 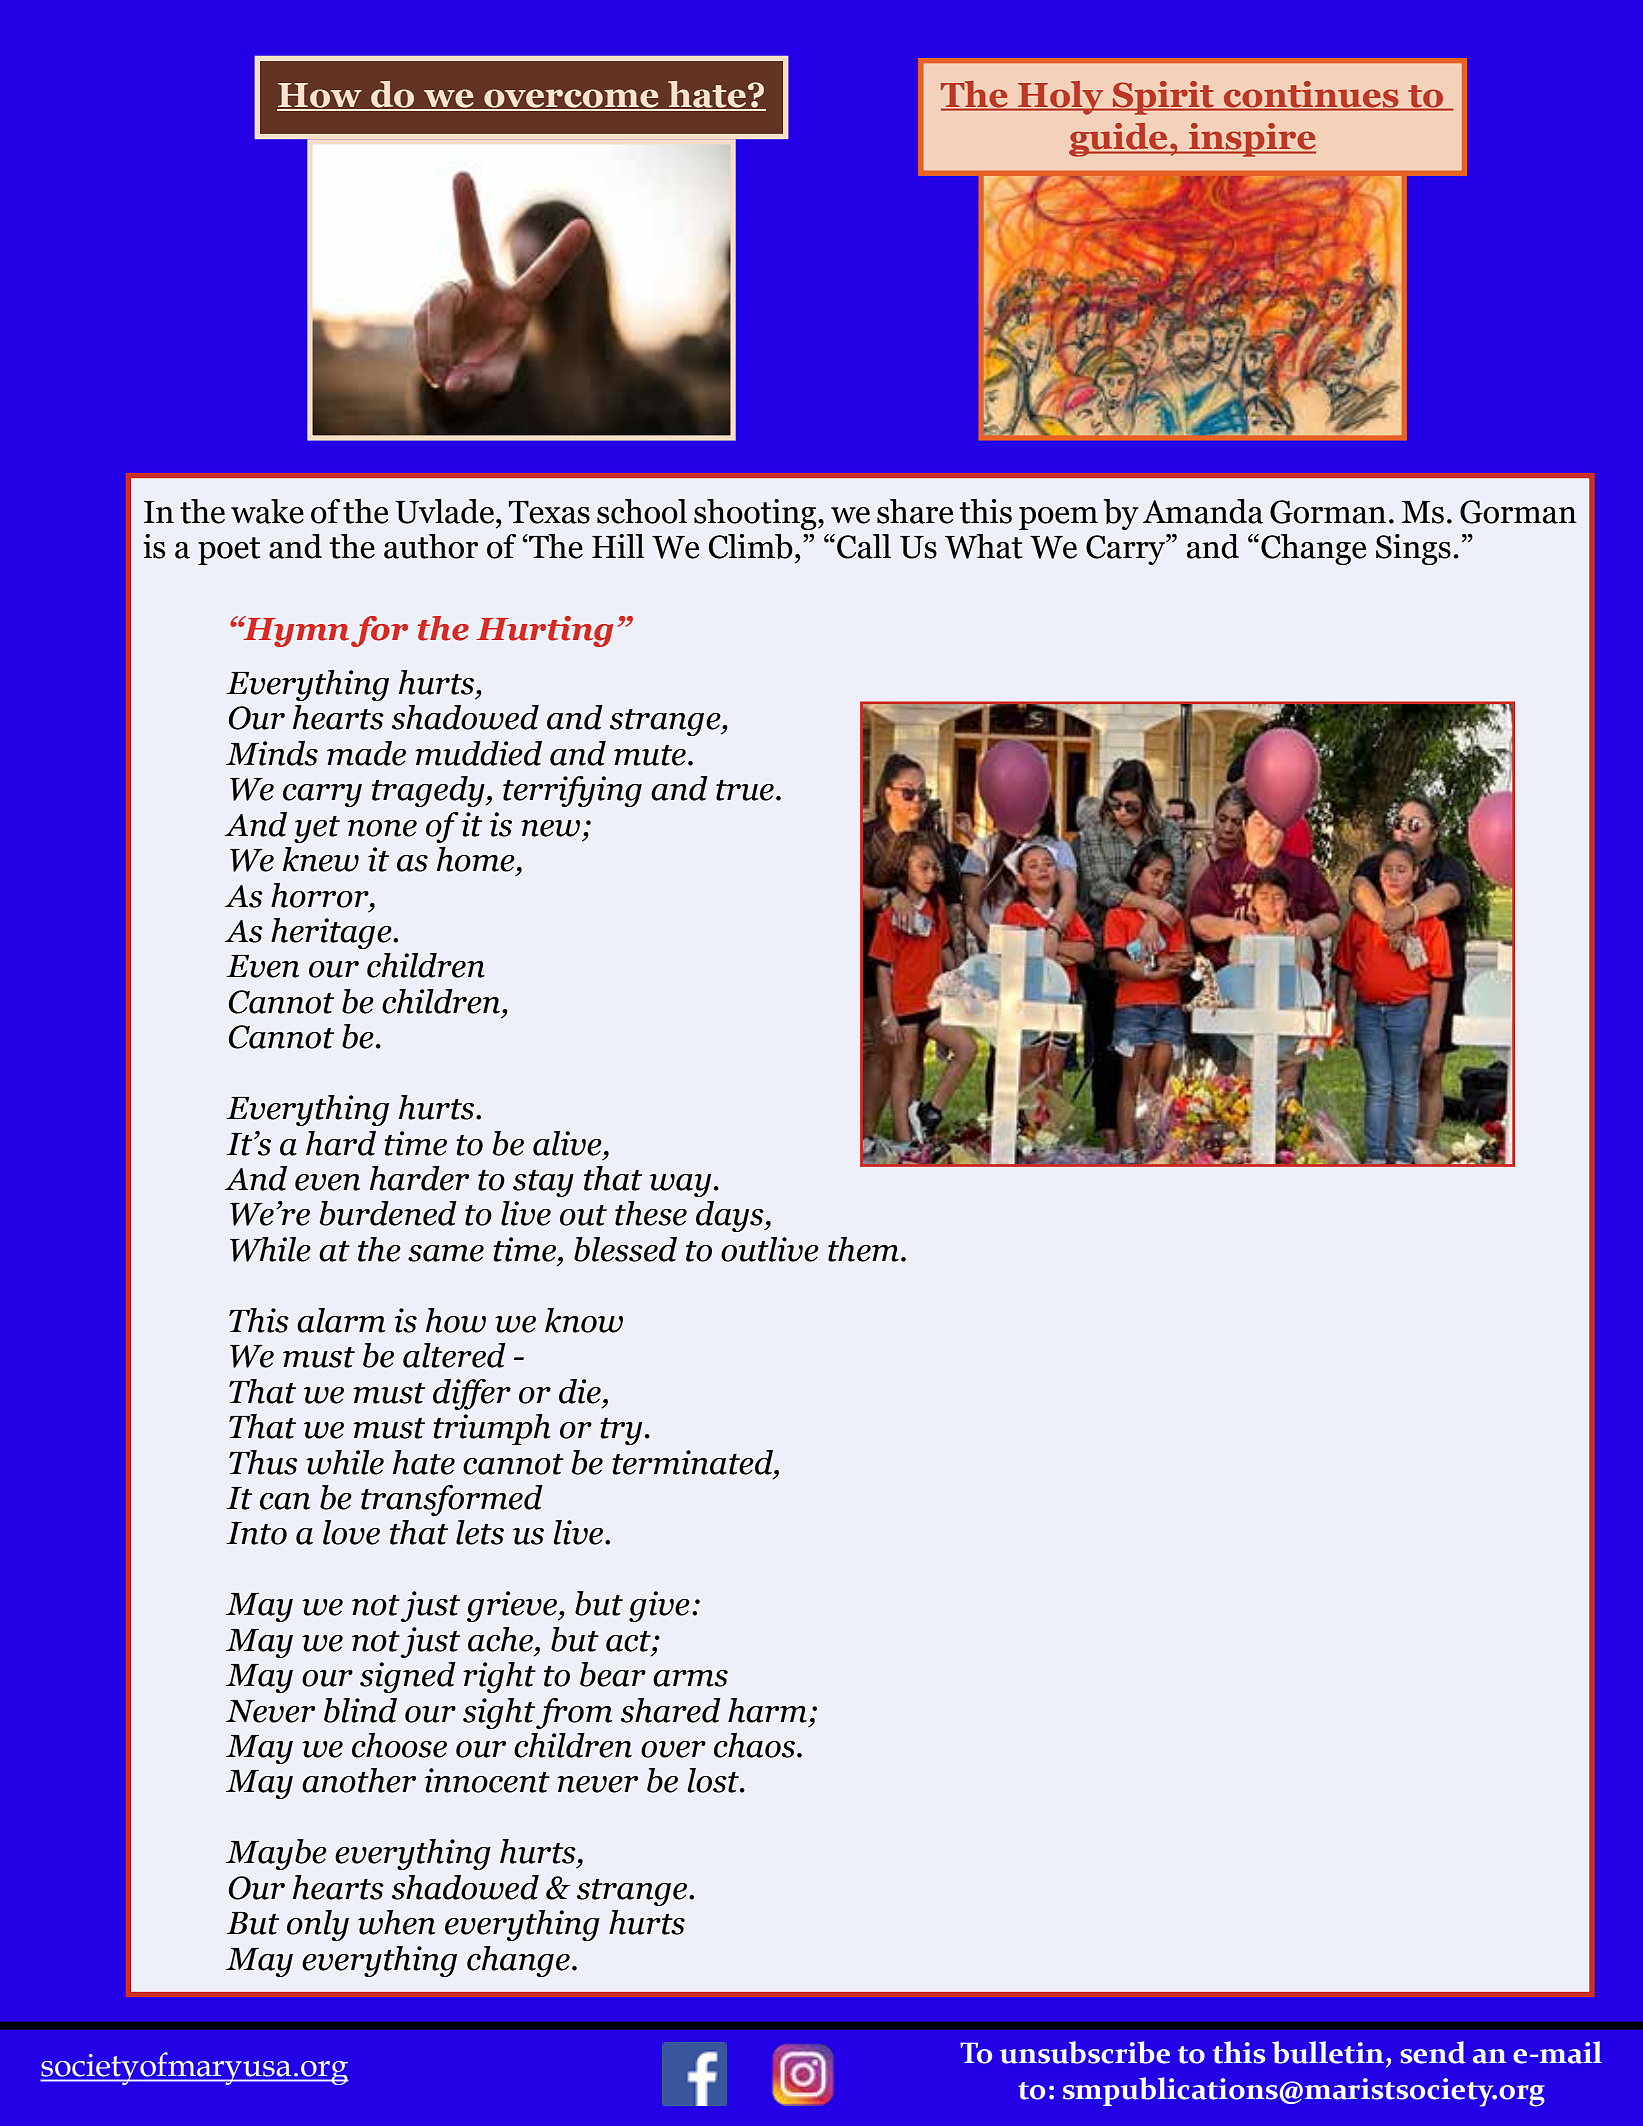 What do you see at coordinates (1251, 140) in the document?
I see `inspire` at bounding box center [1251, 140].
